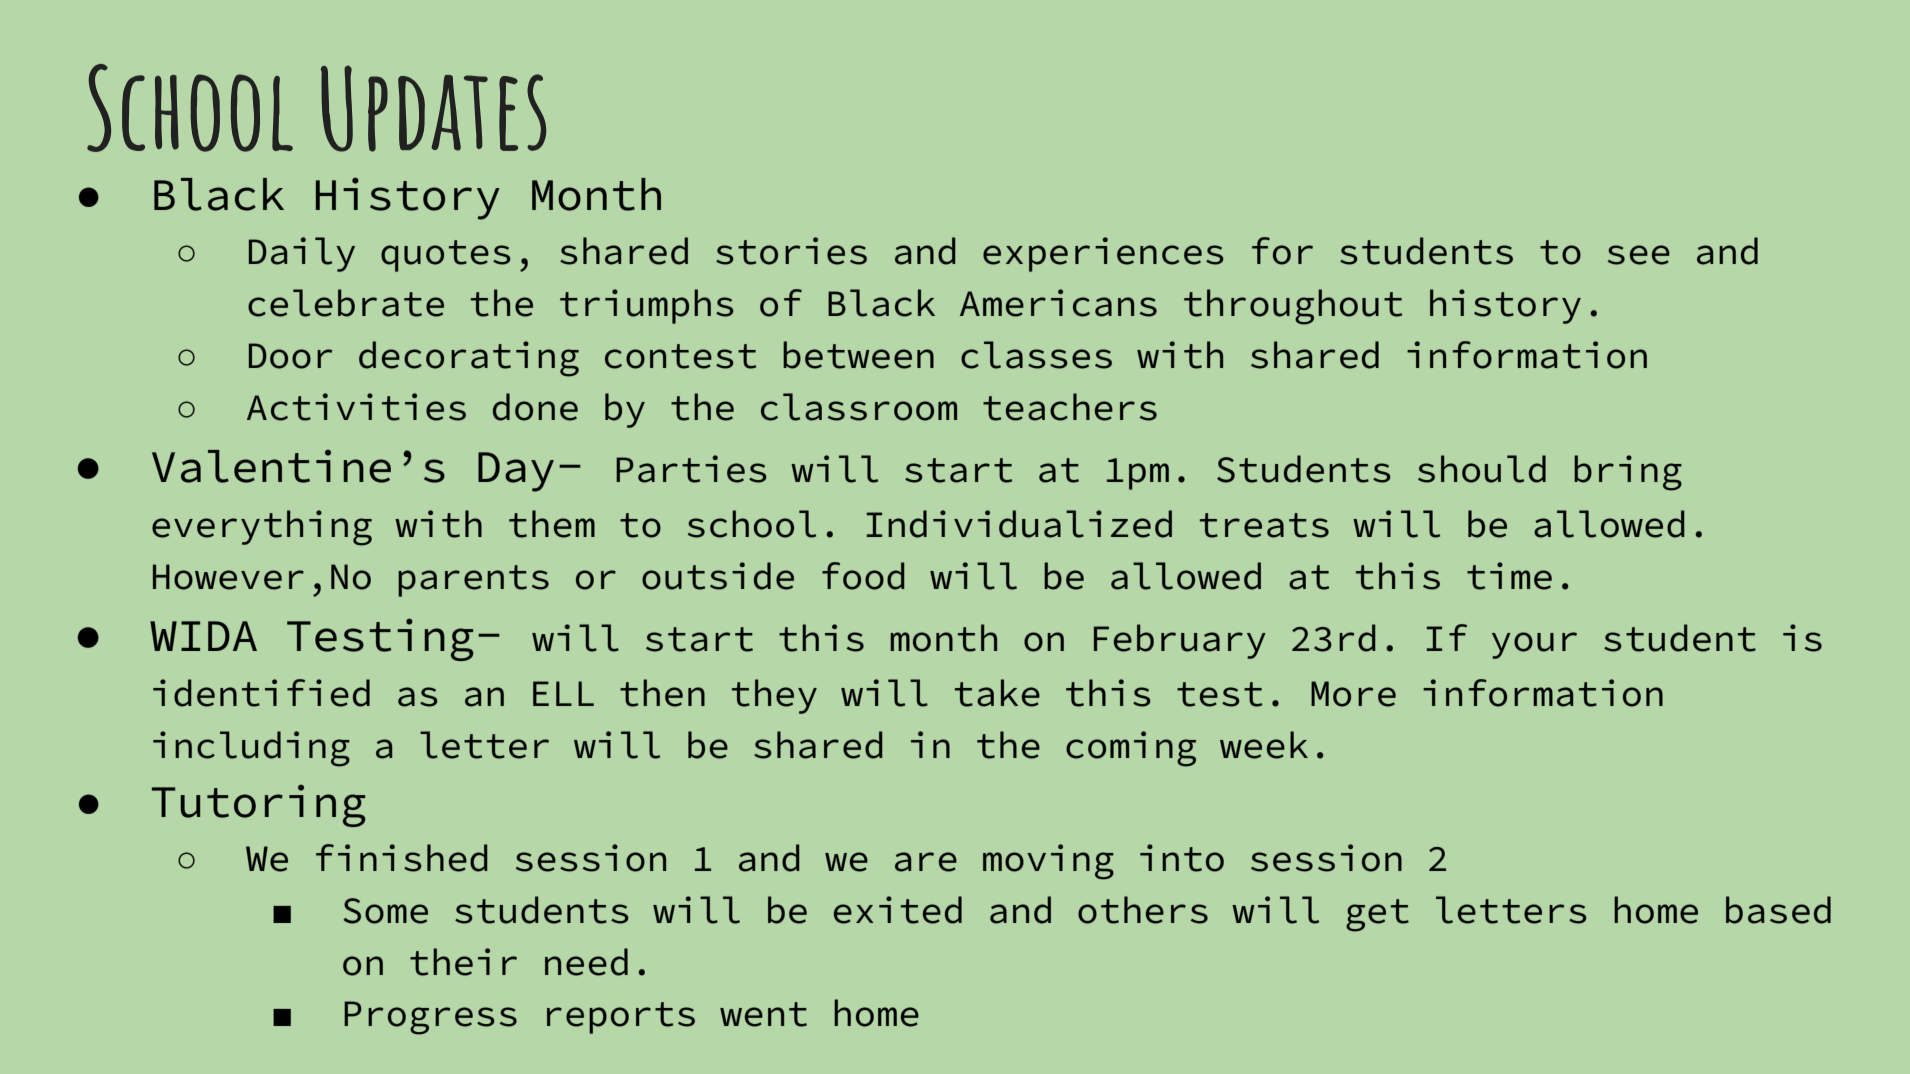 This document has height=1074, width=1910. I want to click on your, so click(1534, 645).
